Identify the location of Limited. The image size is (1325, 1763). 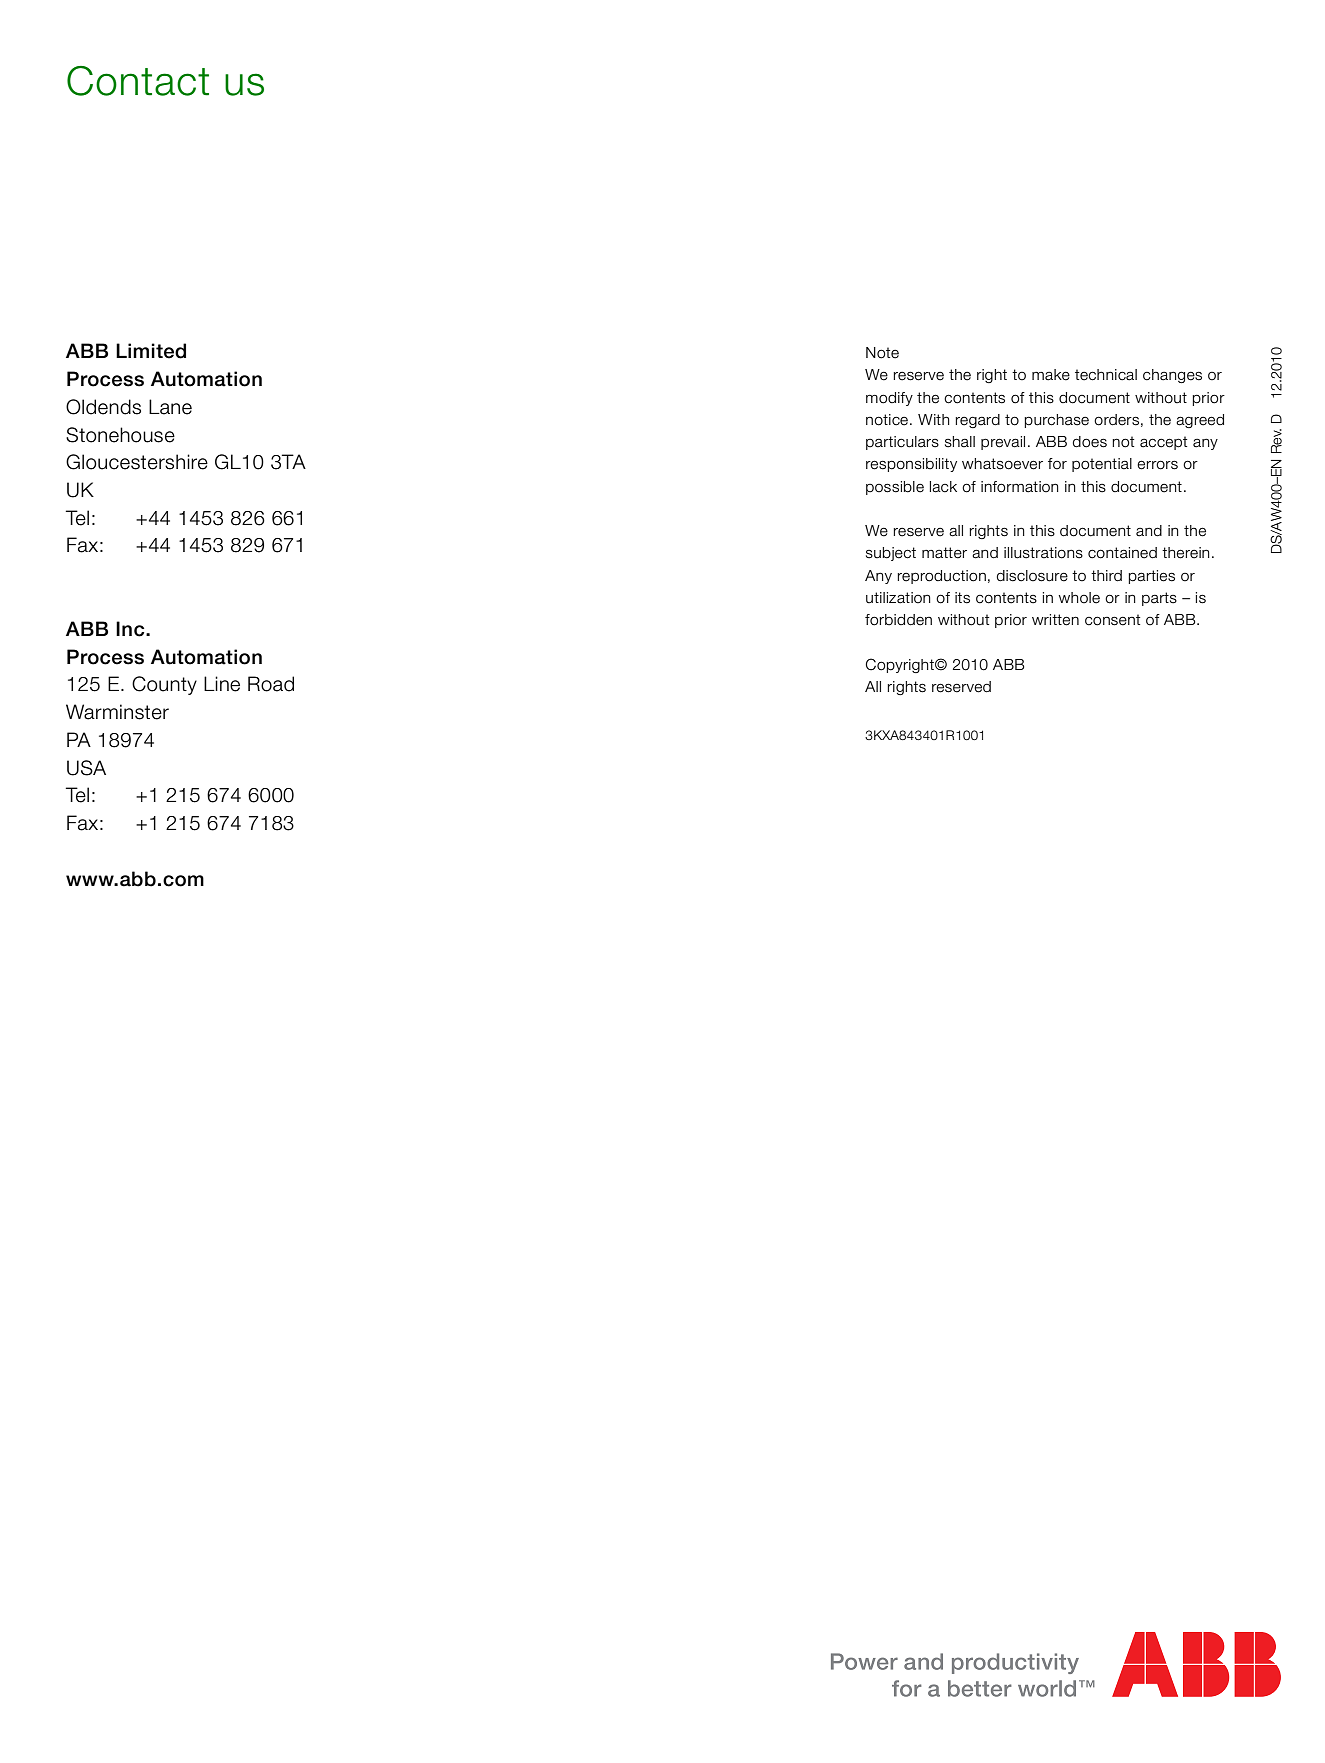
(151, 351).
